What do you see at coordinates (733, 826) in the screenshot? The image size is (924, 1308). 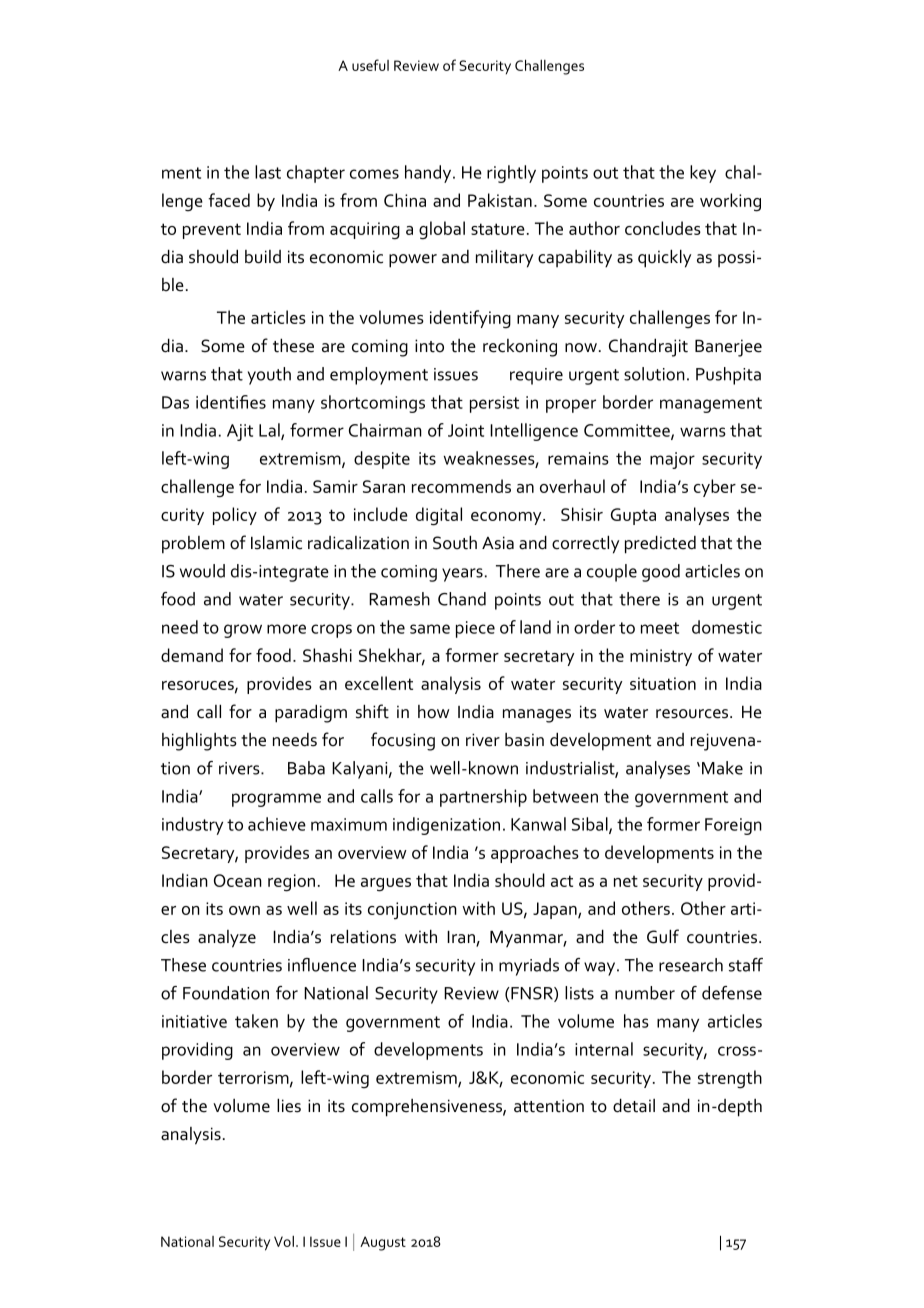 I see `Foreign` at bounding box center [733, 826].
